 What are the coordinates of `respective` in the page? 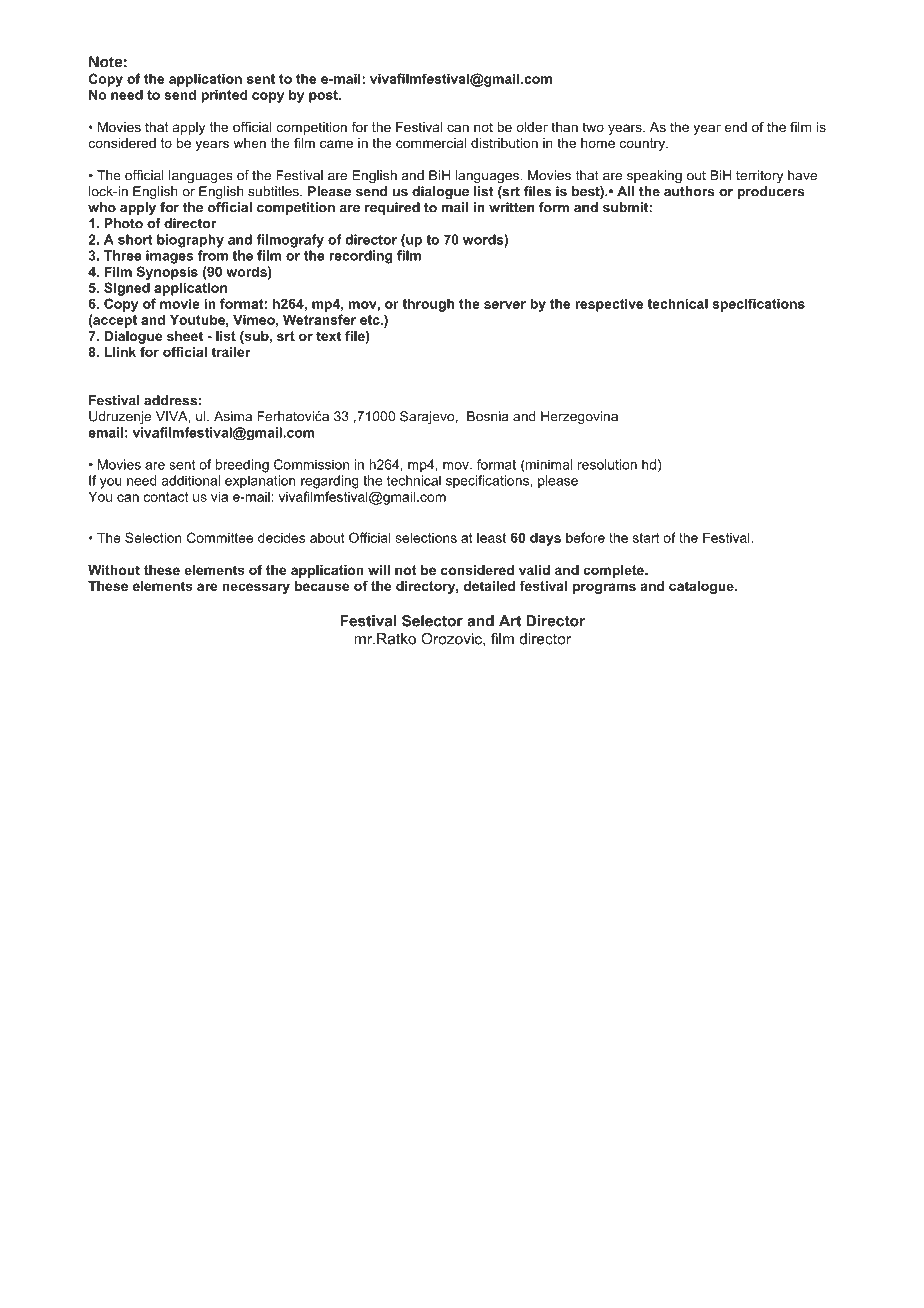 It's located at (609, 305).
